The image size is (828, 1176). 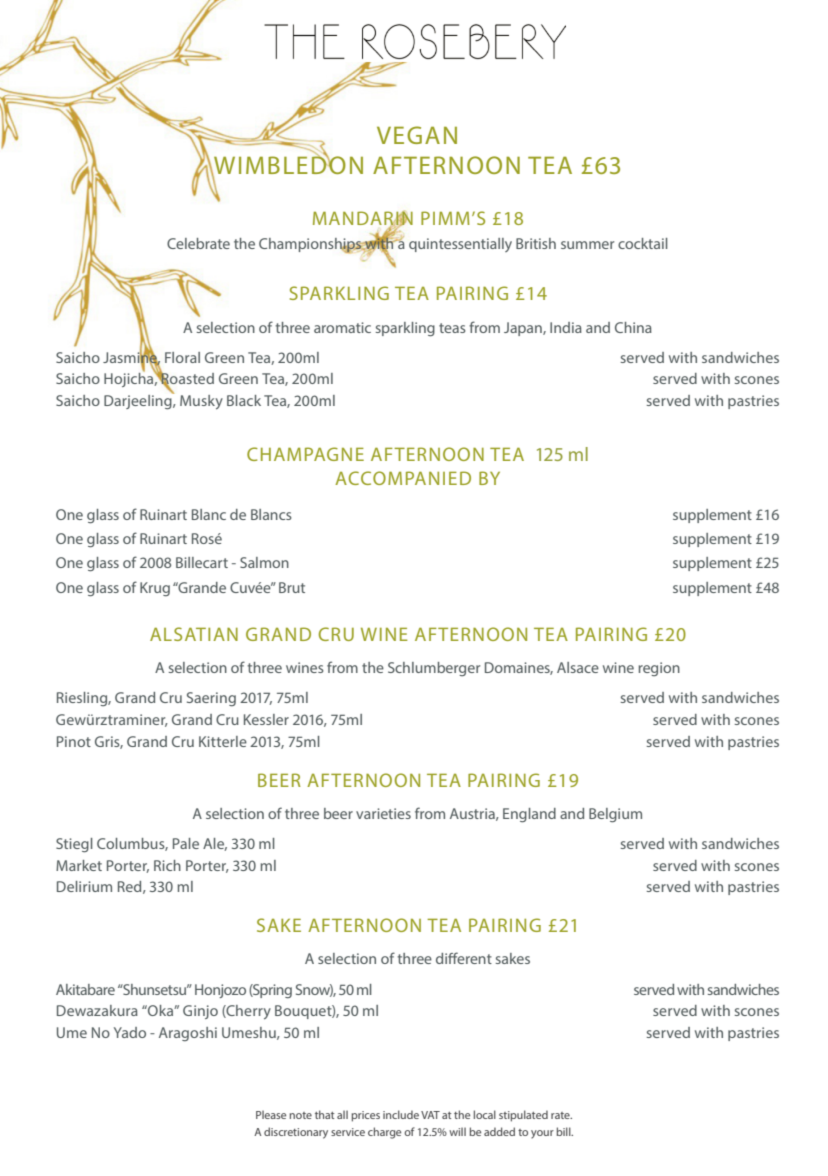 What do you see at coordinates (186, 843) in the screenshot?
I see `Pale` at bounding box center [186, 843].
